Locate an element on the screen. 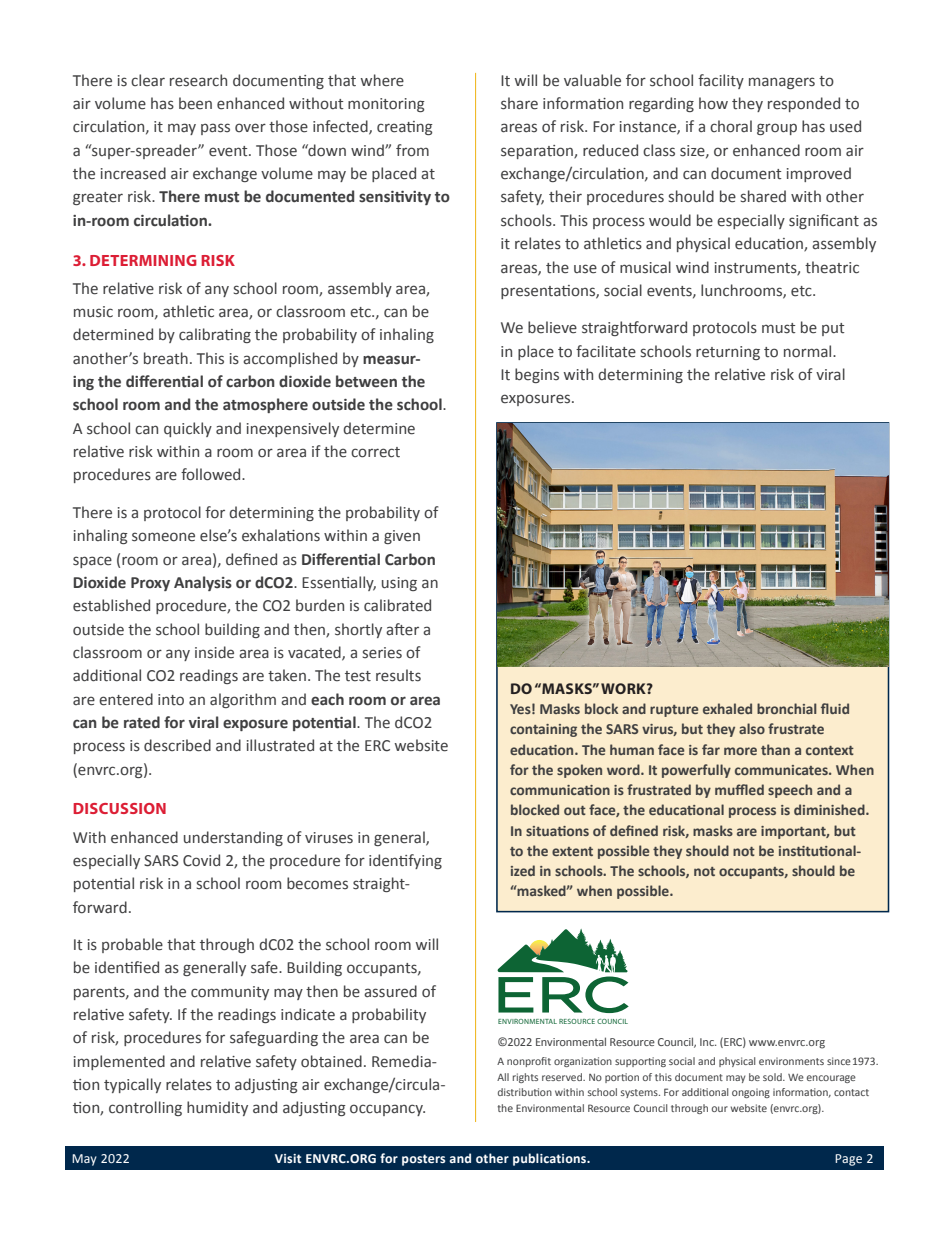  described is located at coordinates (177, 745).
